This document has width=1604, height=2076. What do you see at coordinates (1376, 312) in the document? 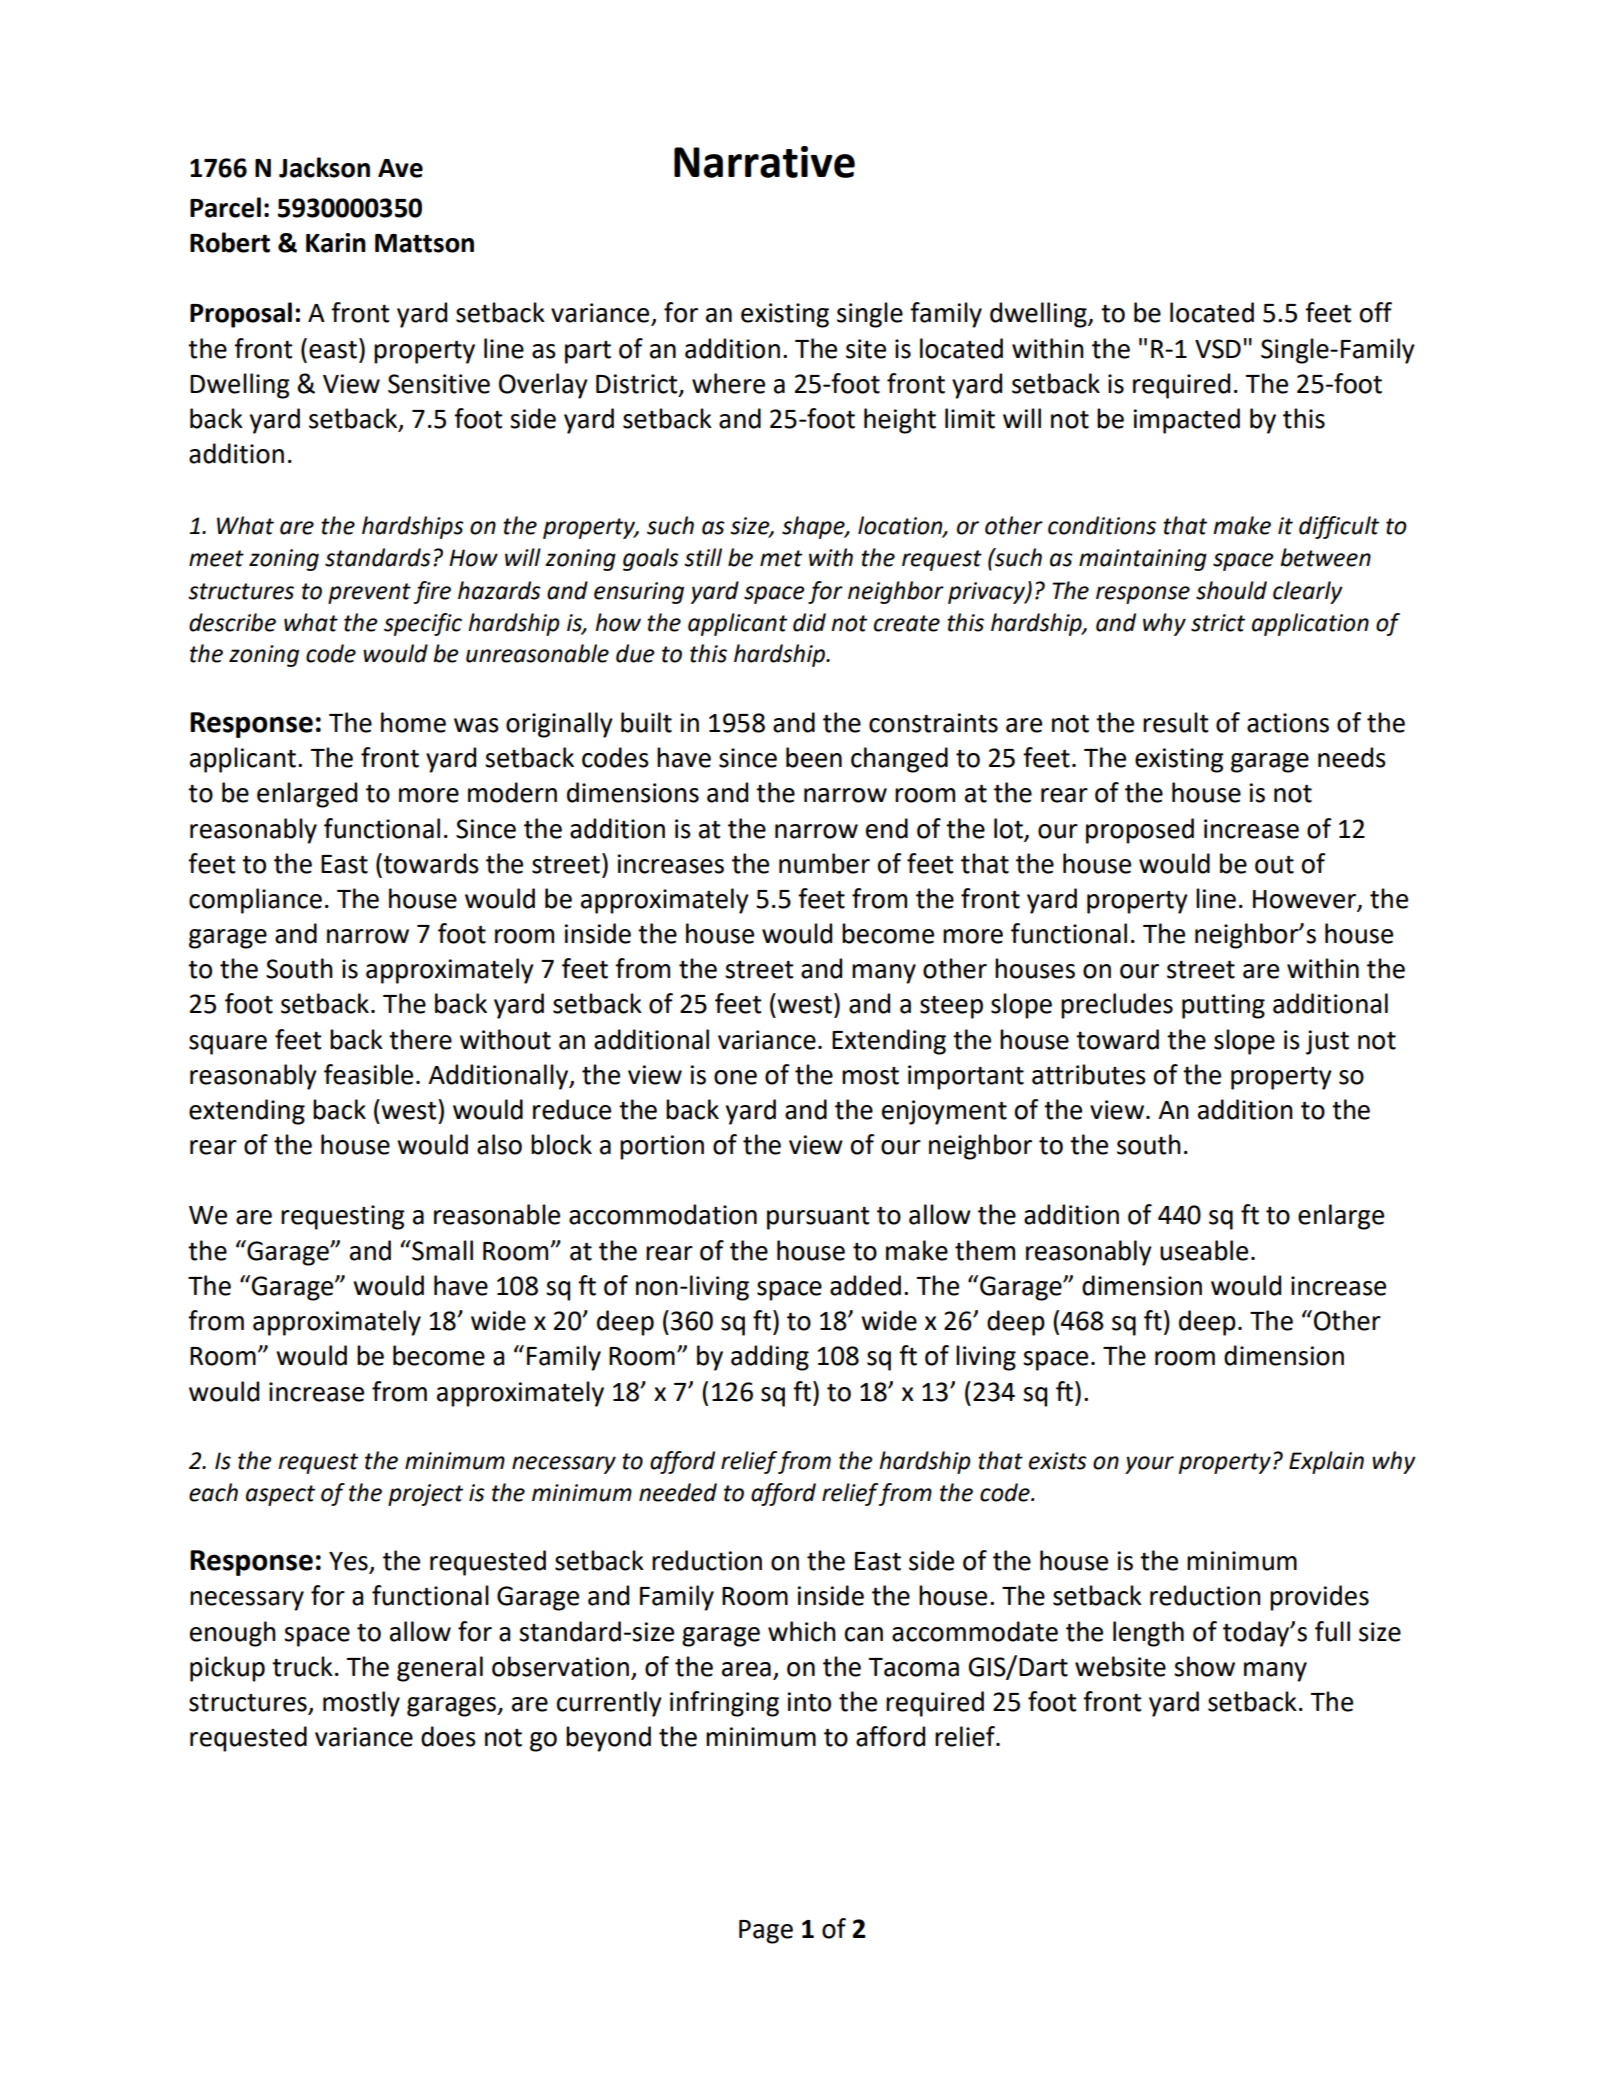
I see `off` at bounding box center [1376, 312].
